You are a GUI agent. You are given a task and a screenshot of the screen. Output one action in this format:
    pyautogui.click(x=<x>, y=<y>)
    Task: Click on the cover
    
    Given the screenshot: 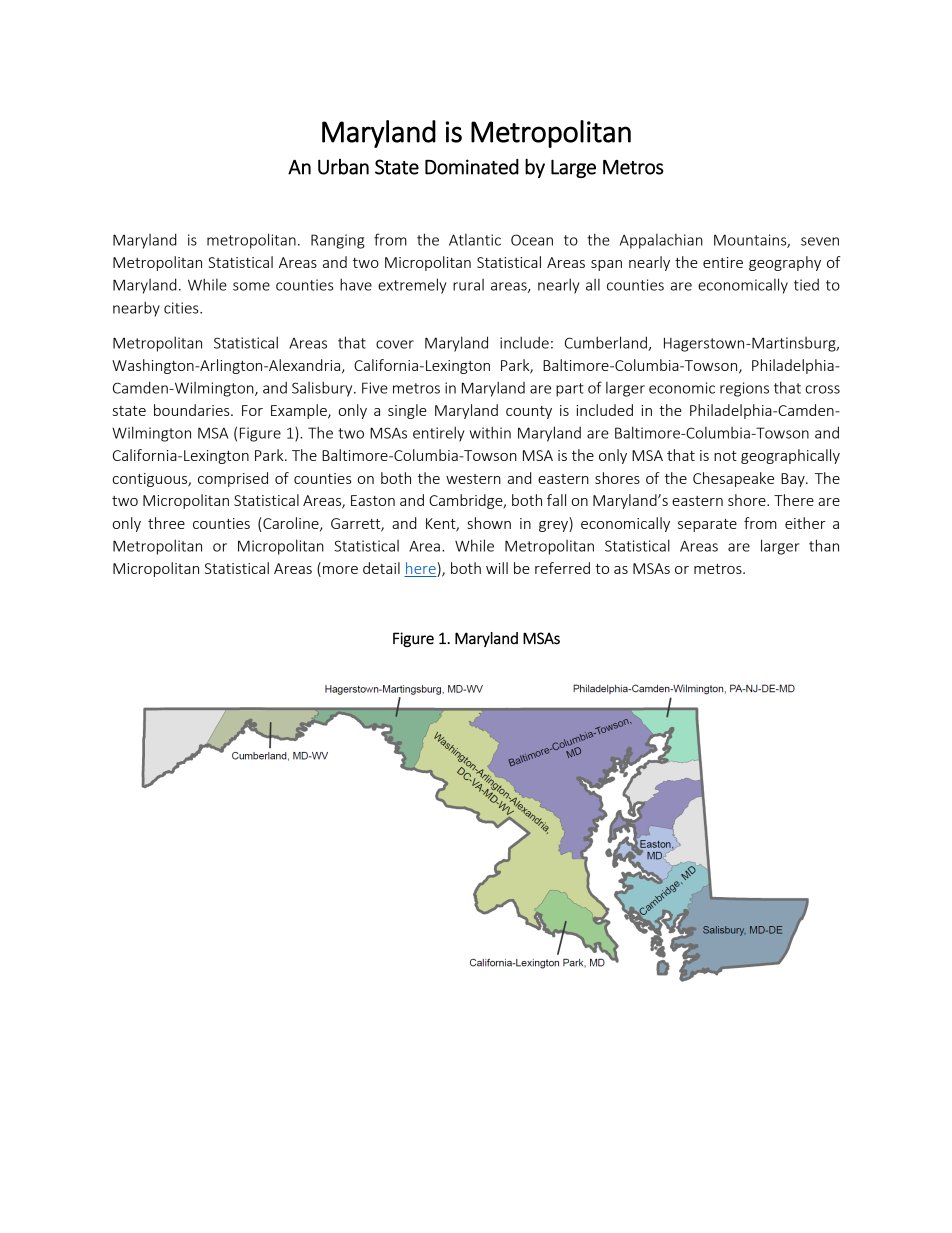 What is the action you would take?
    pyautogui.click(x=395, y=344)
